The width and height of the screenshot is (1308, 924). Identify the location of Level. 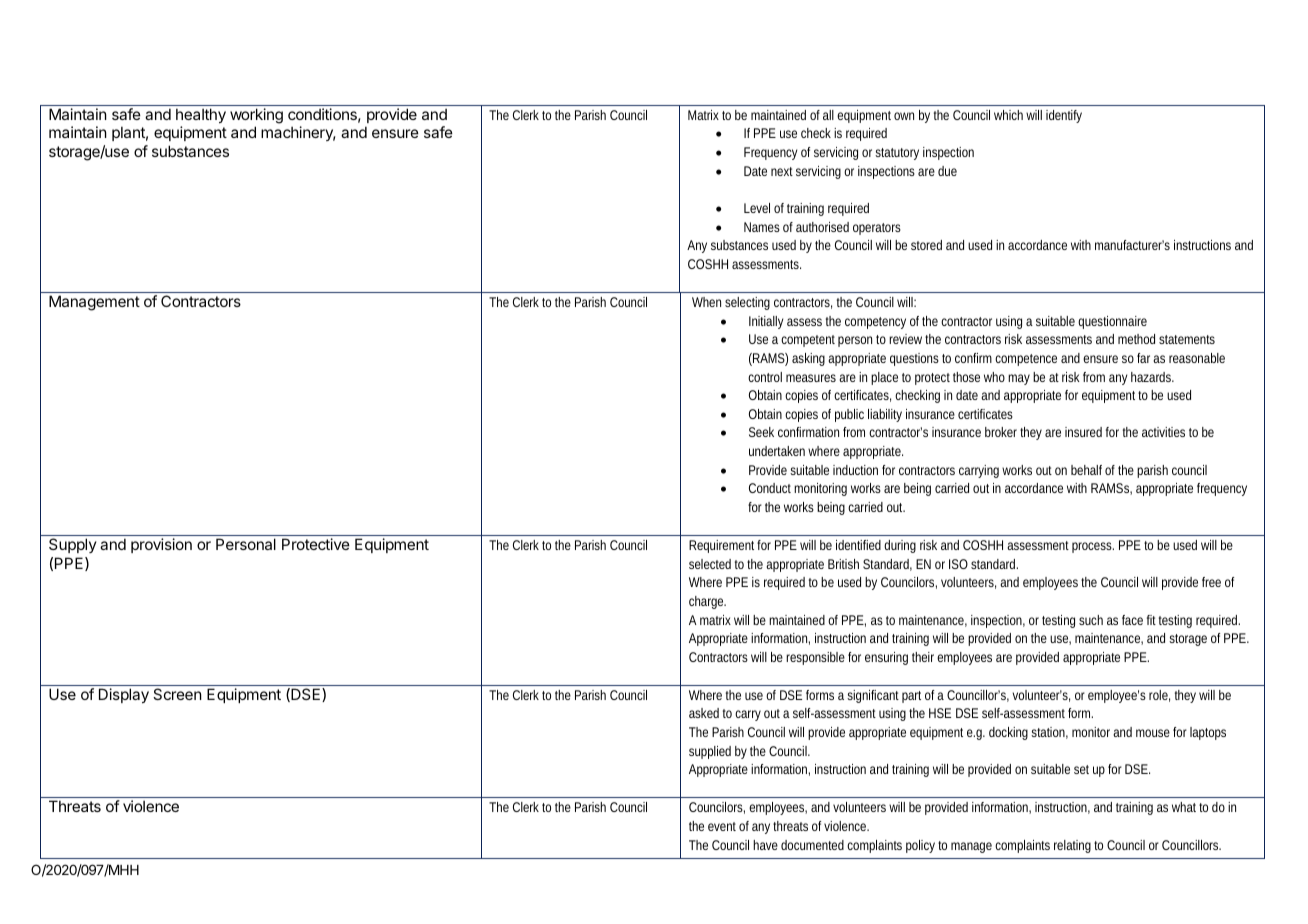
(757, 208).
